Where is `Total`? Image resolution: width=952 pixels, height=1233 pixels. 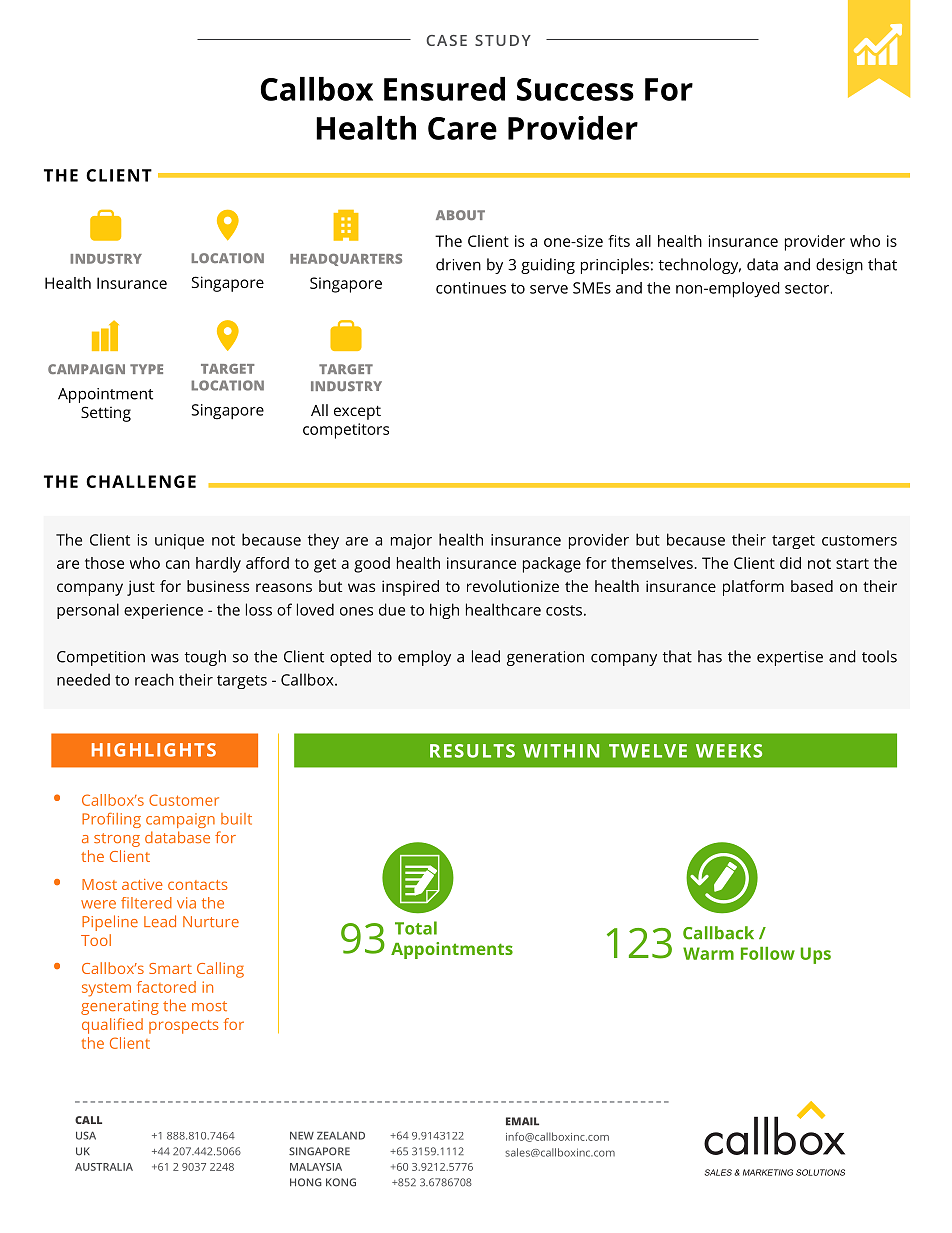
Total is located at coordinates (416, 928).
